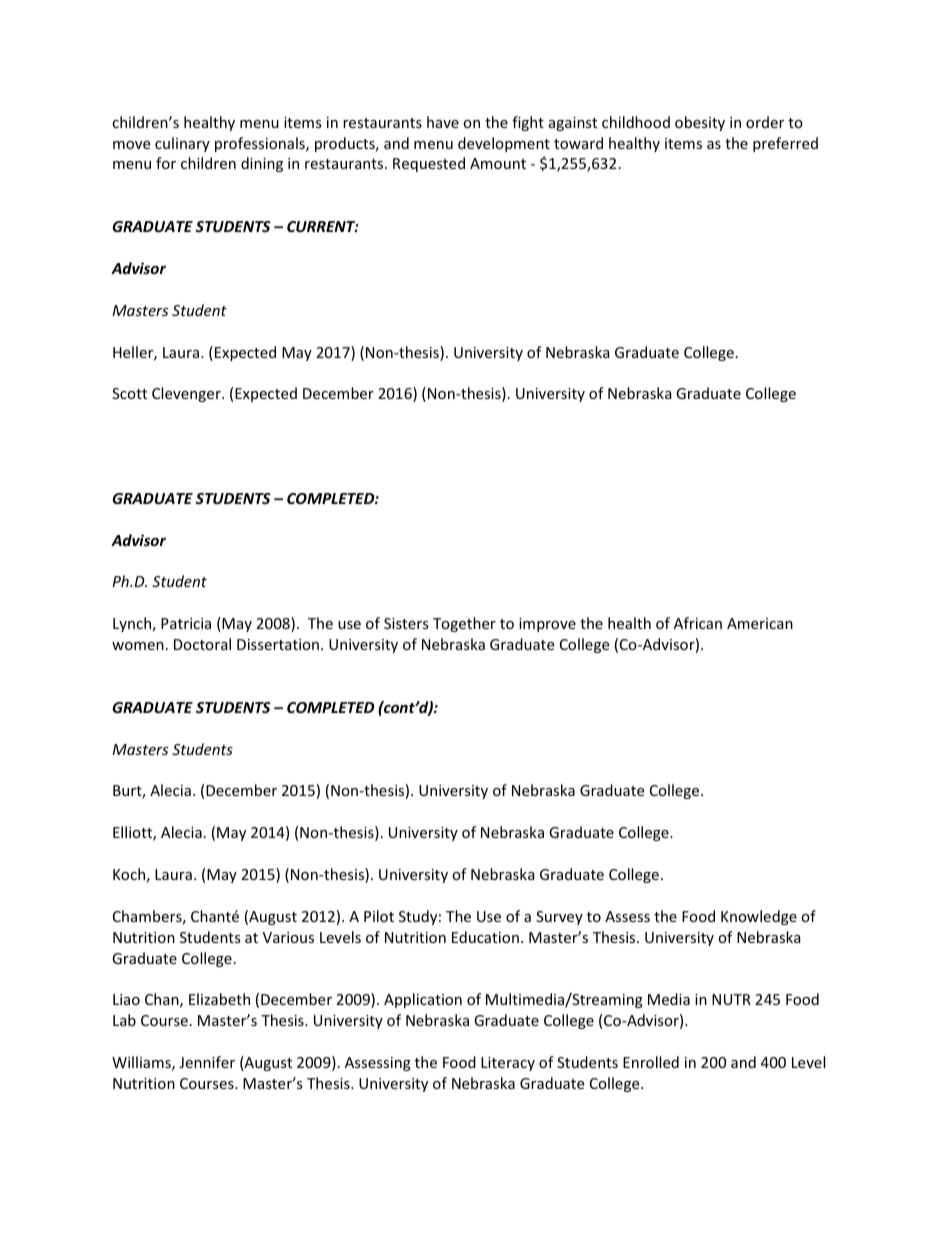  I want to click on culinary, so click(182, 144).
